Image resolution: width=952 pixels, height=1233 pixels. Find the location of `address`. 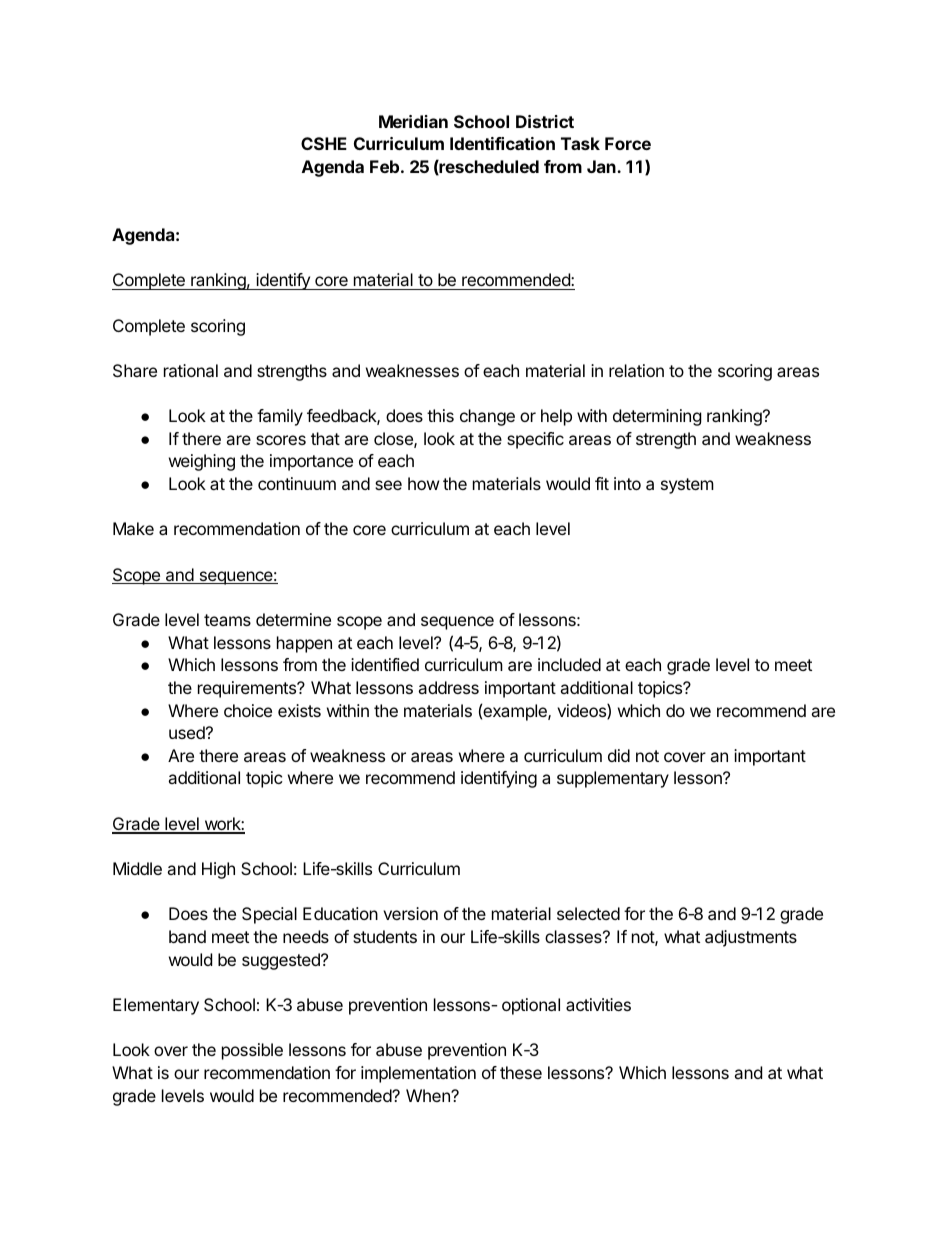

address is located at coordinates (448, 687).
